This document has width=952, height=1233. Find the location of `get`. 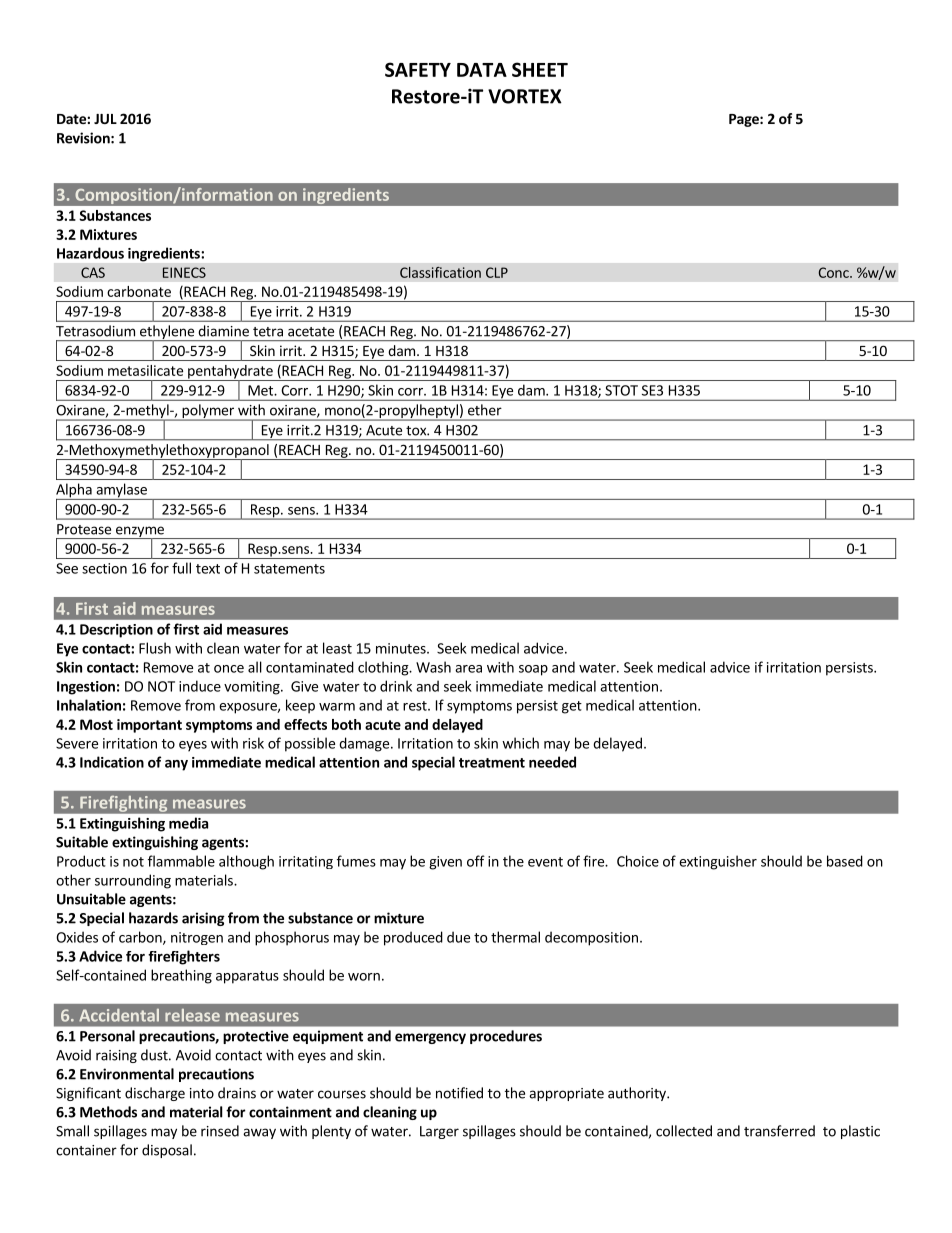

get is located at coordinates (572, 707).
